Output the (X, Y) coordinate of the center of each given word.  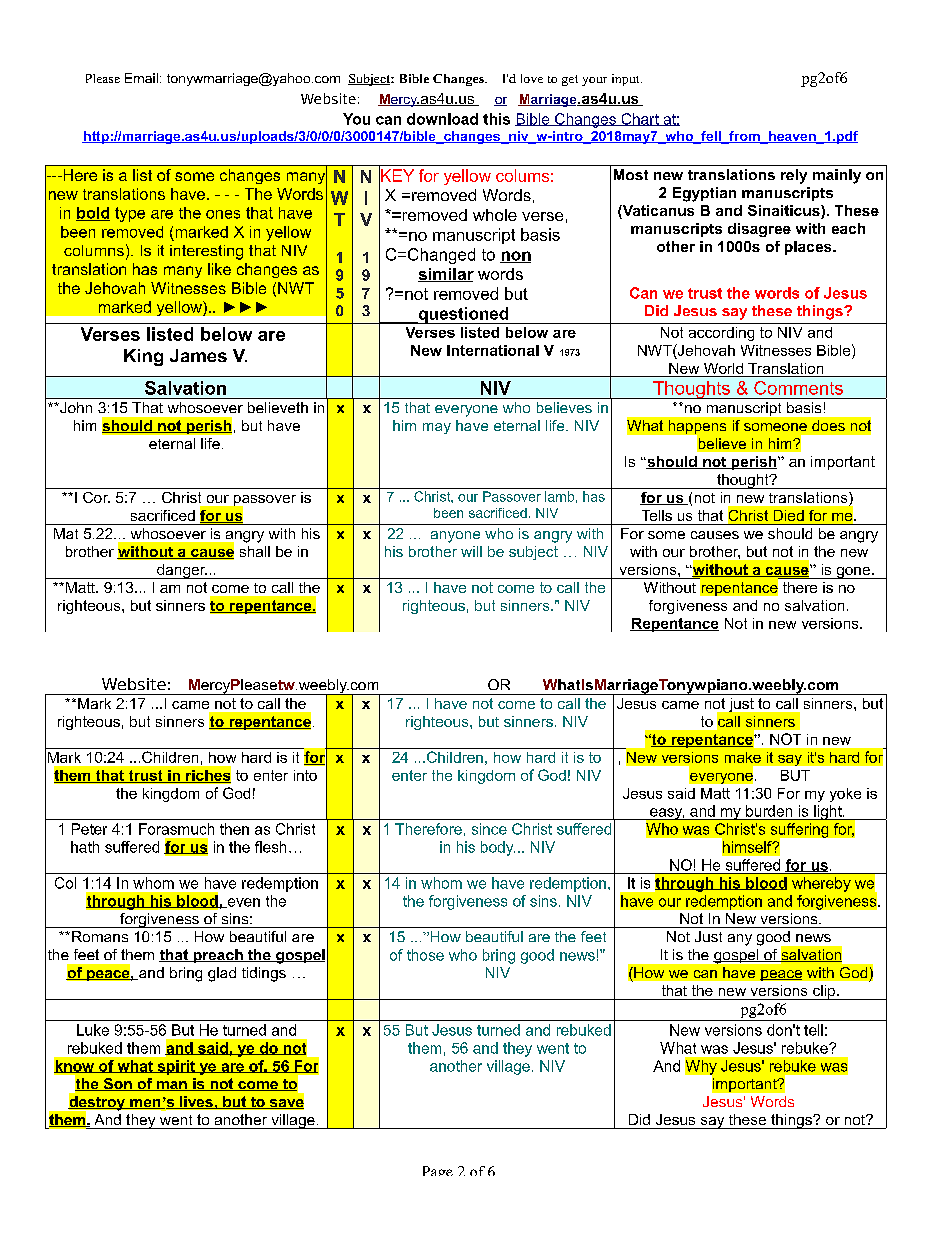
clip (824, 992)
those (425, 955)
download (442, 119)
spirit (176, 1067)
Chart (640, 119)
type (130, 214)
